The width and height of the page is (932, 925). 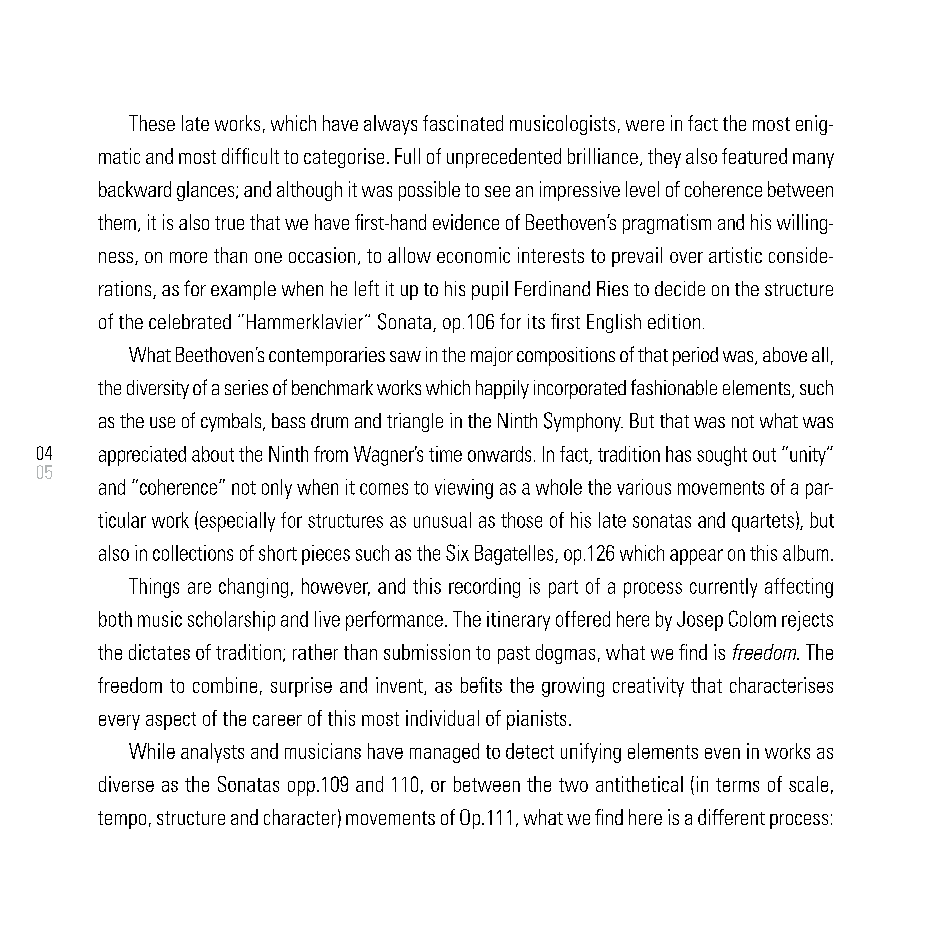 What do you see at coordinates (754, 156) in the page?
I see `featured` at bounding box center [754, 156].
